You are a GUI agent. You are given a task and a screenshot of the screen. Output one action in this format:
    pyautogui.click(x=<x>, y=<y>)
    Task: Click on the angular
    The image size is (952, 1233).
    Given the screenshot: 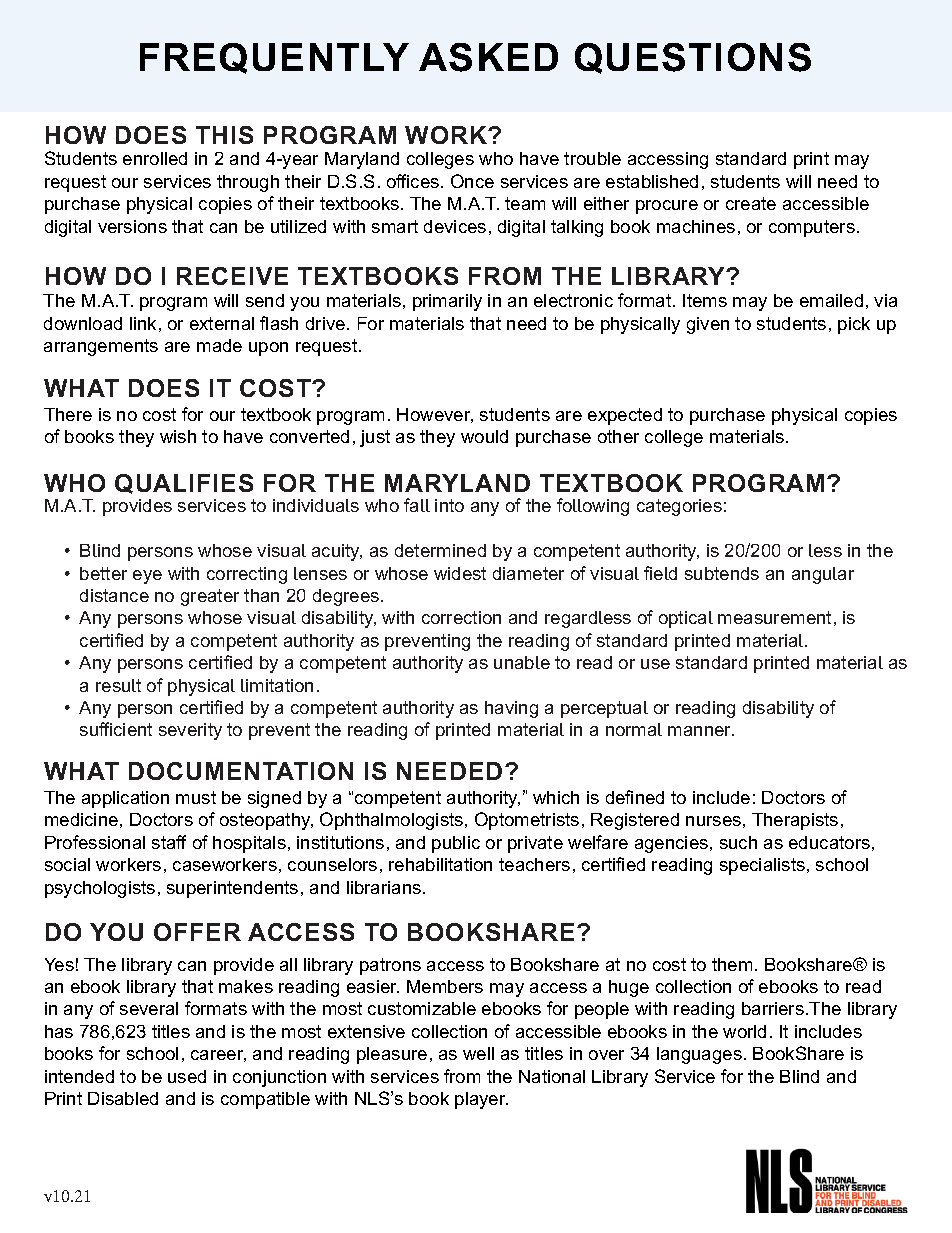 What is the action you would take?
    pyautogui.click(x=823, y=575)
